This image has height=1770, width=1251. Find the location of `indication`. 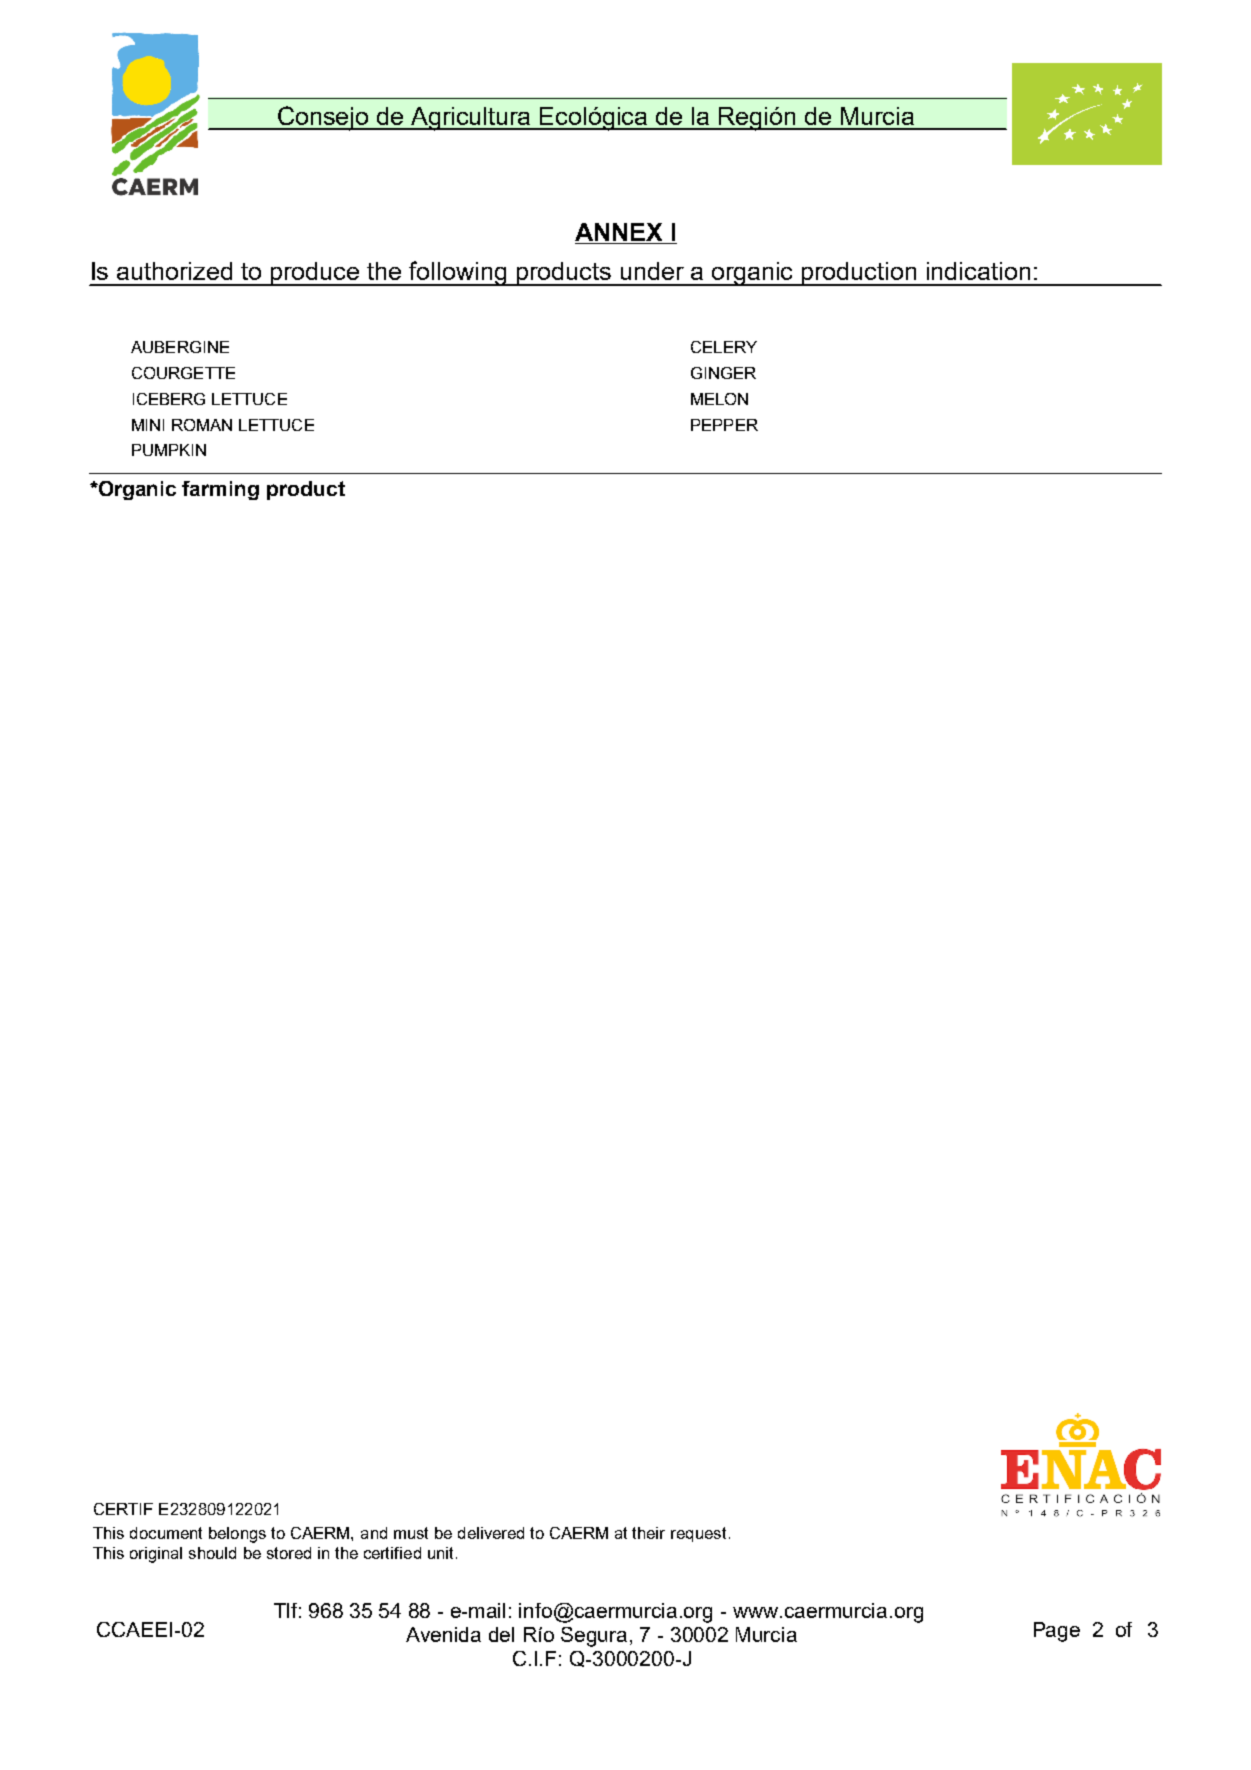

indication is located at coordinates (978, 271).
